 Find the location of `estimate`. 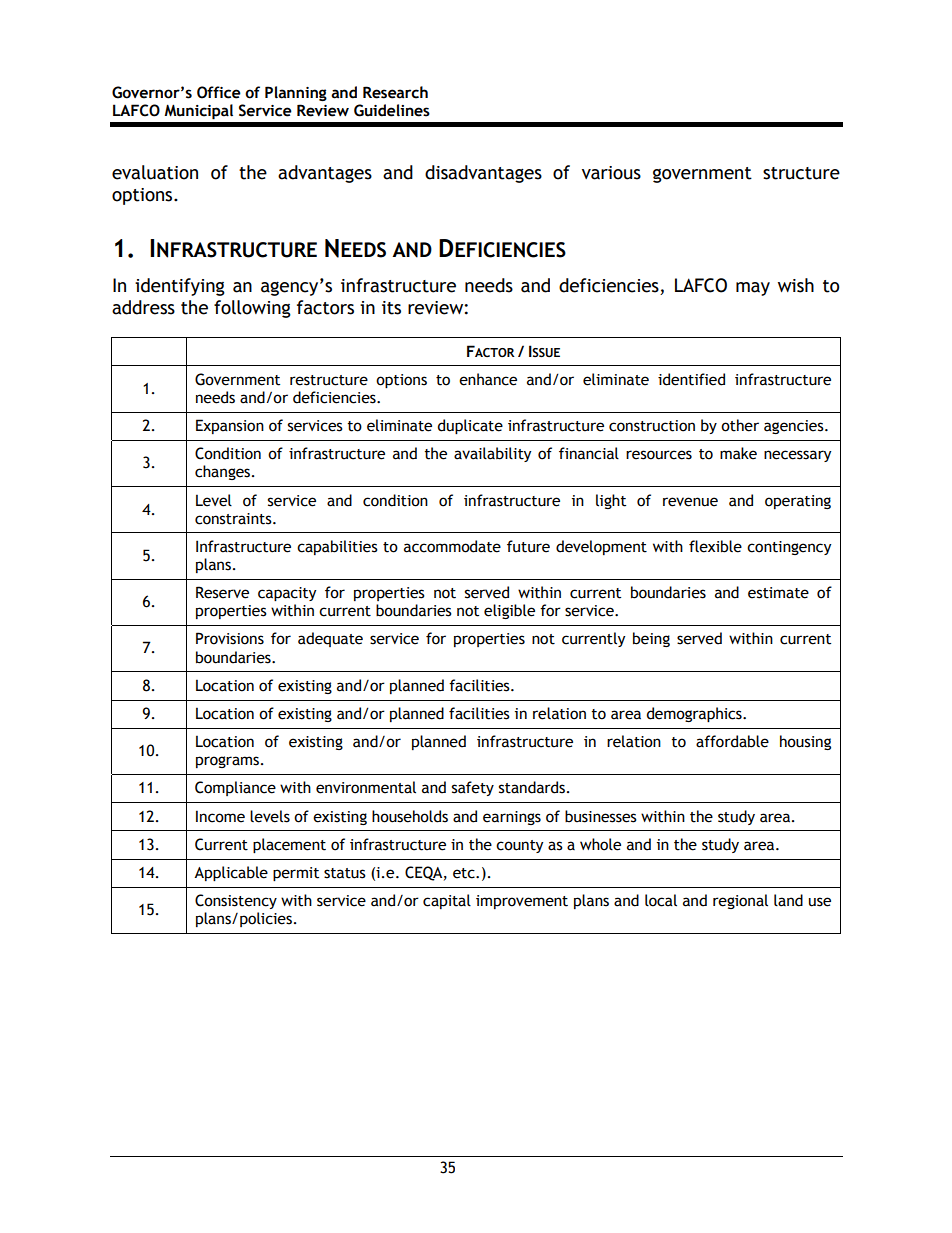

estimate is located at coordinates (778, 593).
